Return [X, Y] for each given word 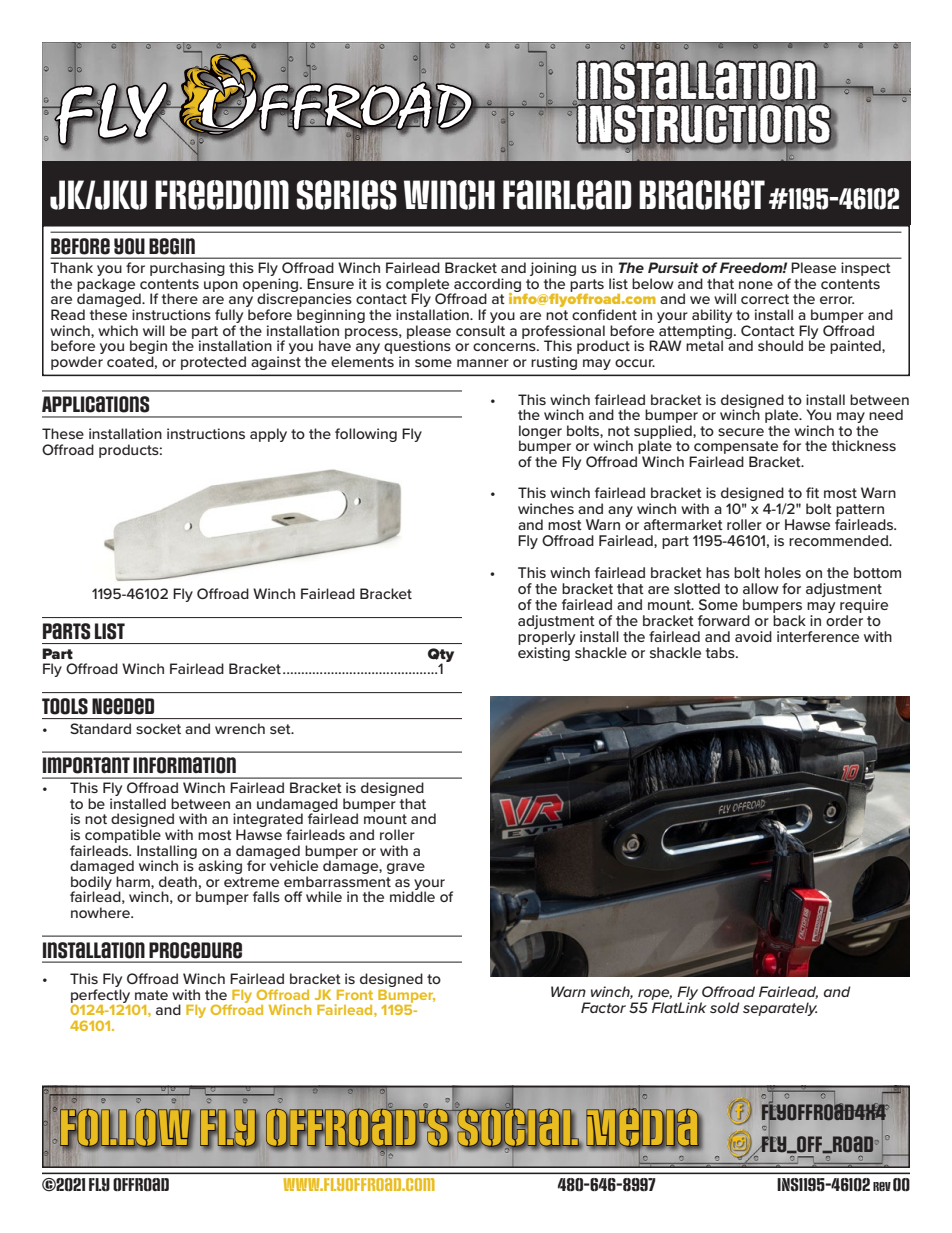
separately [780, 1009]
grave [406, 868]
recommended [839, 540]
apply [268, 435]
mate [151, 995]
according [487, 286]
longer [540, 433]
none [756, 285]
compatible [123, 836]
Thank [71, 267]
